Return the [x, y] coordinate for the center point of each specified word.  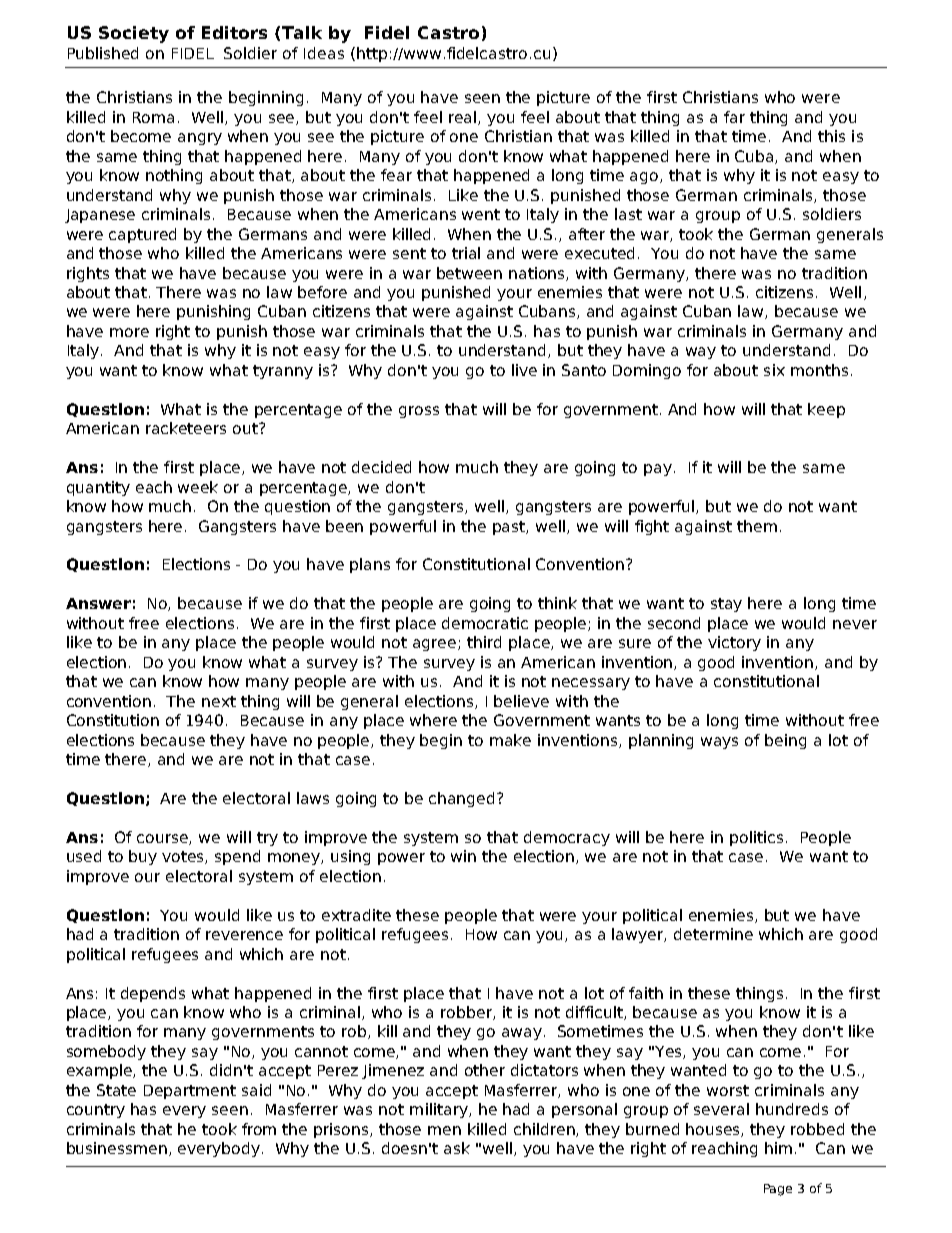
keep [826, 410]
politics [758, 838]
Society [134, 34]
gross [419, 412]
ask [457, 1148]
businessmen [118, 1149]
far [734, 117]
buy [143, 857]
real [464, 118]
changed [461, 799]
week [198, 487]
